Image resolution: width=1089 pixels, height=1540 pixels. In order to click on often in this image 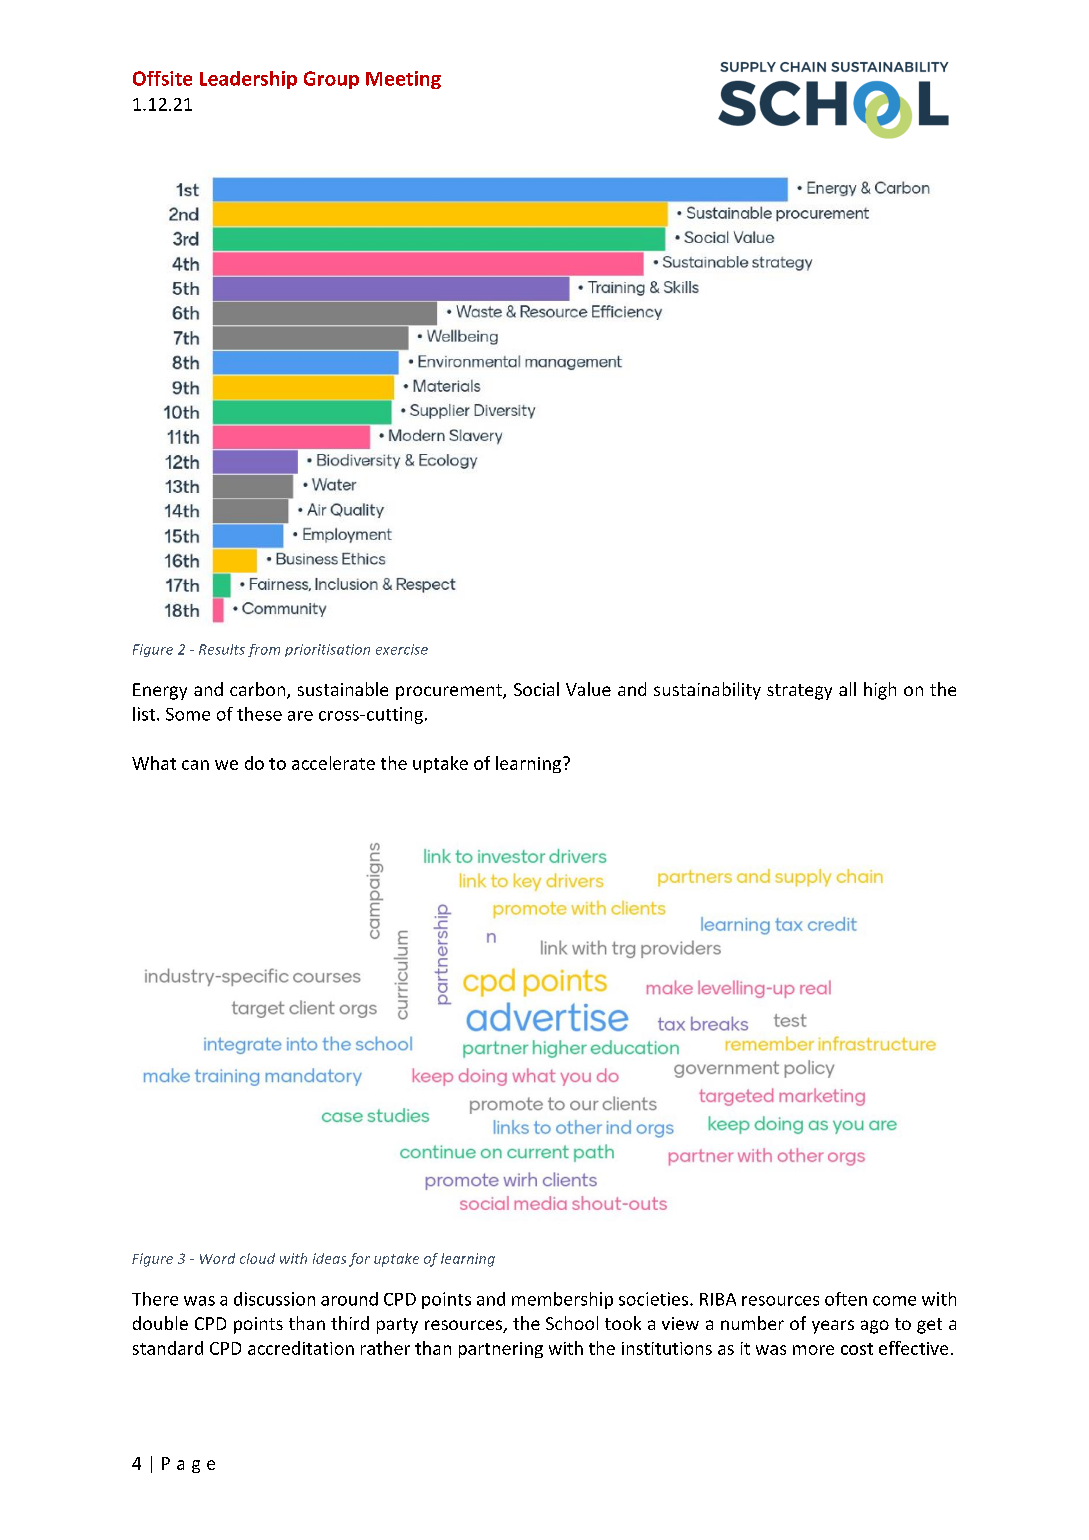, I will do `click(846, 1299)`.
